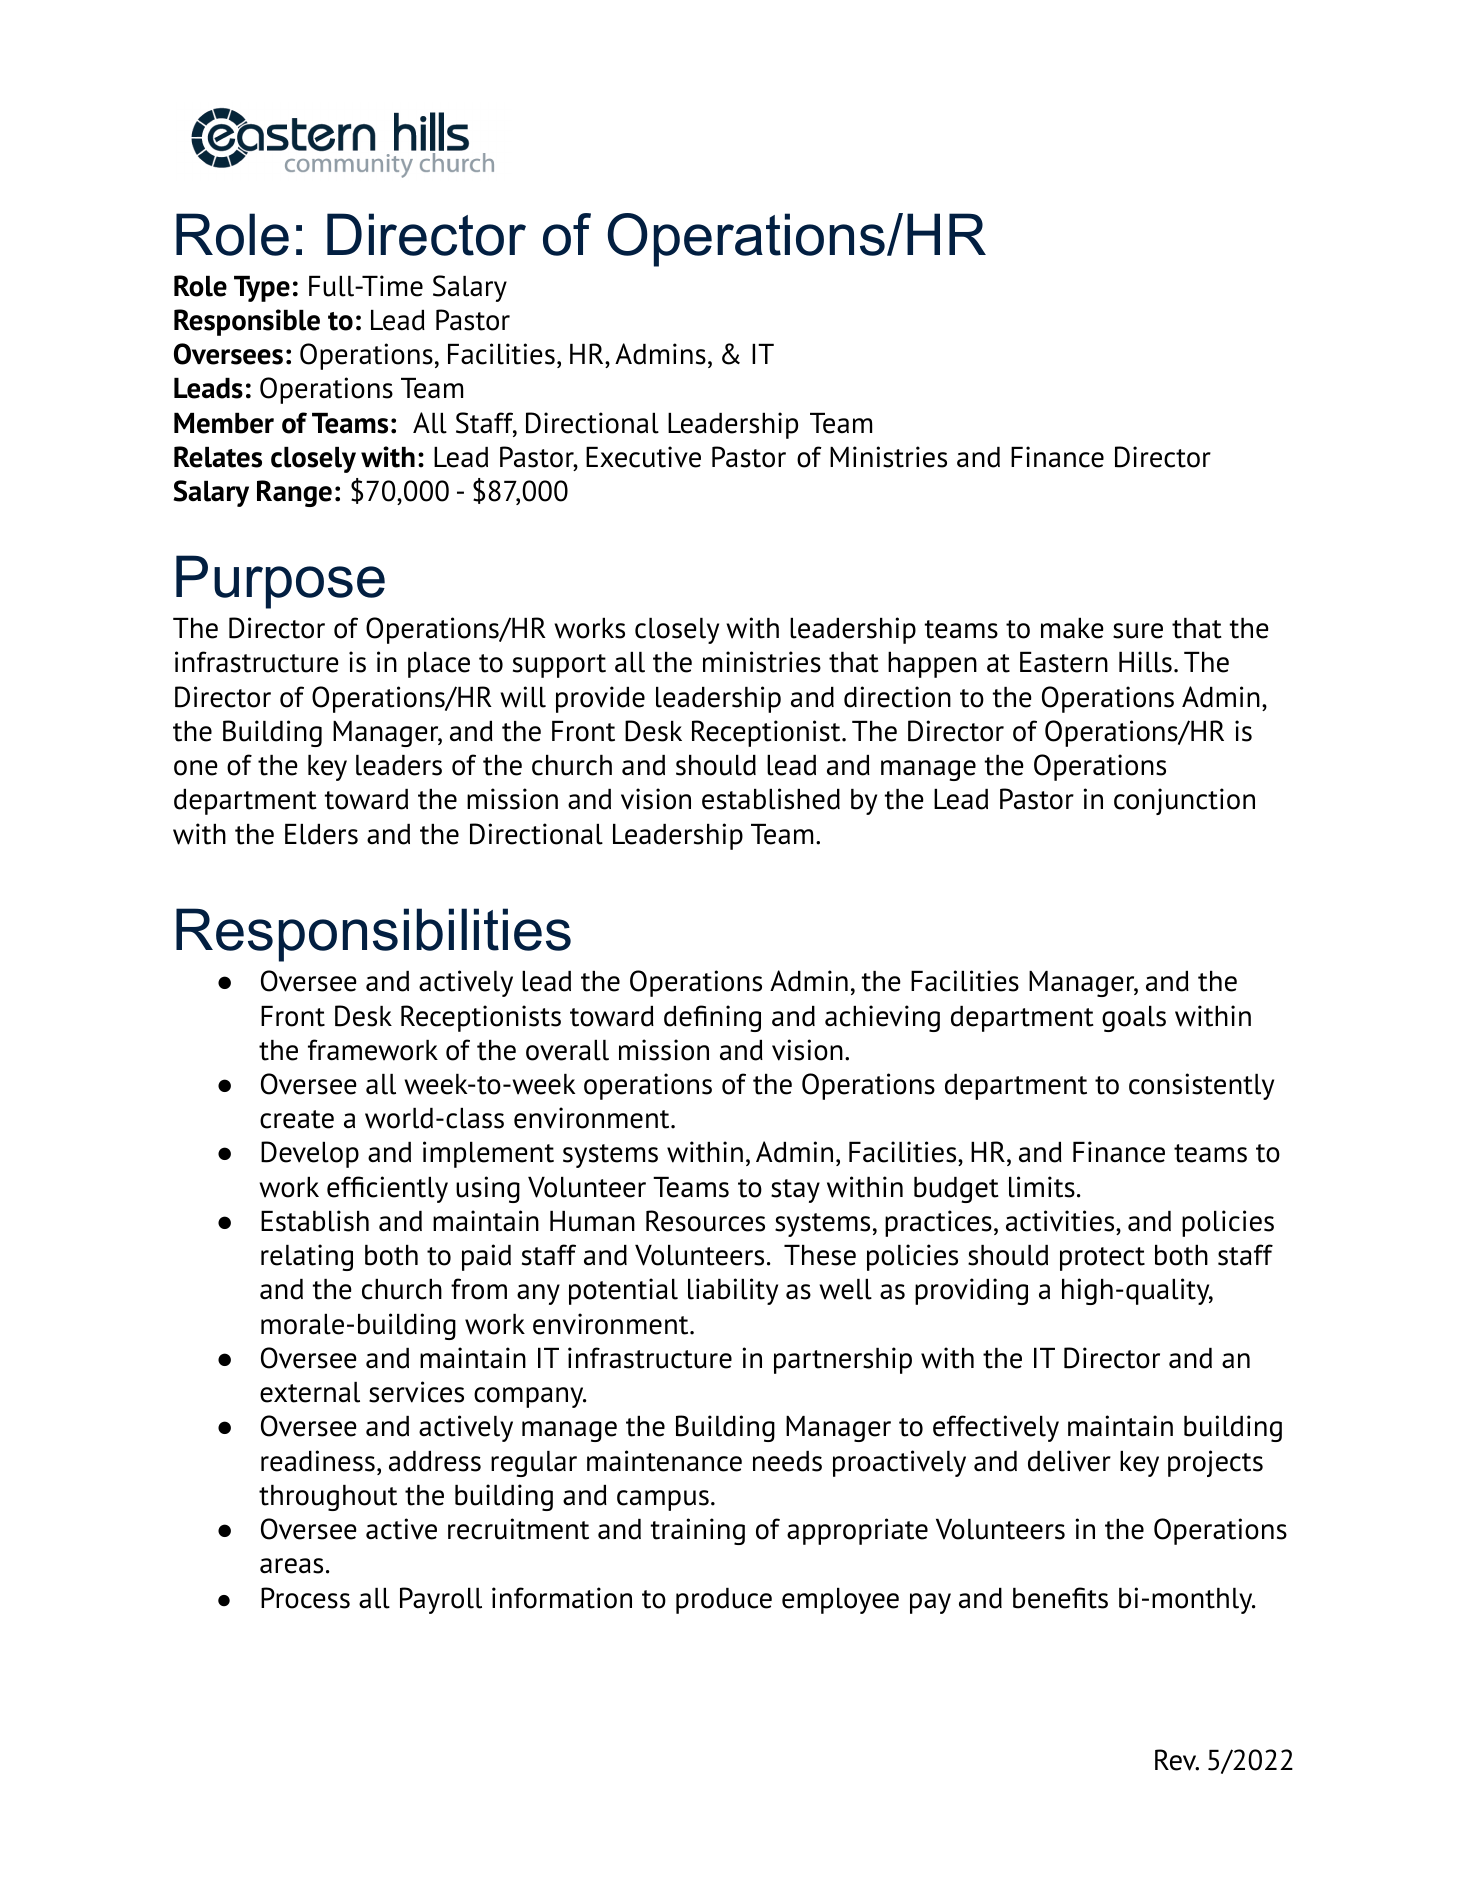  I want to click on make, so click(1072, 628).
